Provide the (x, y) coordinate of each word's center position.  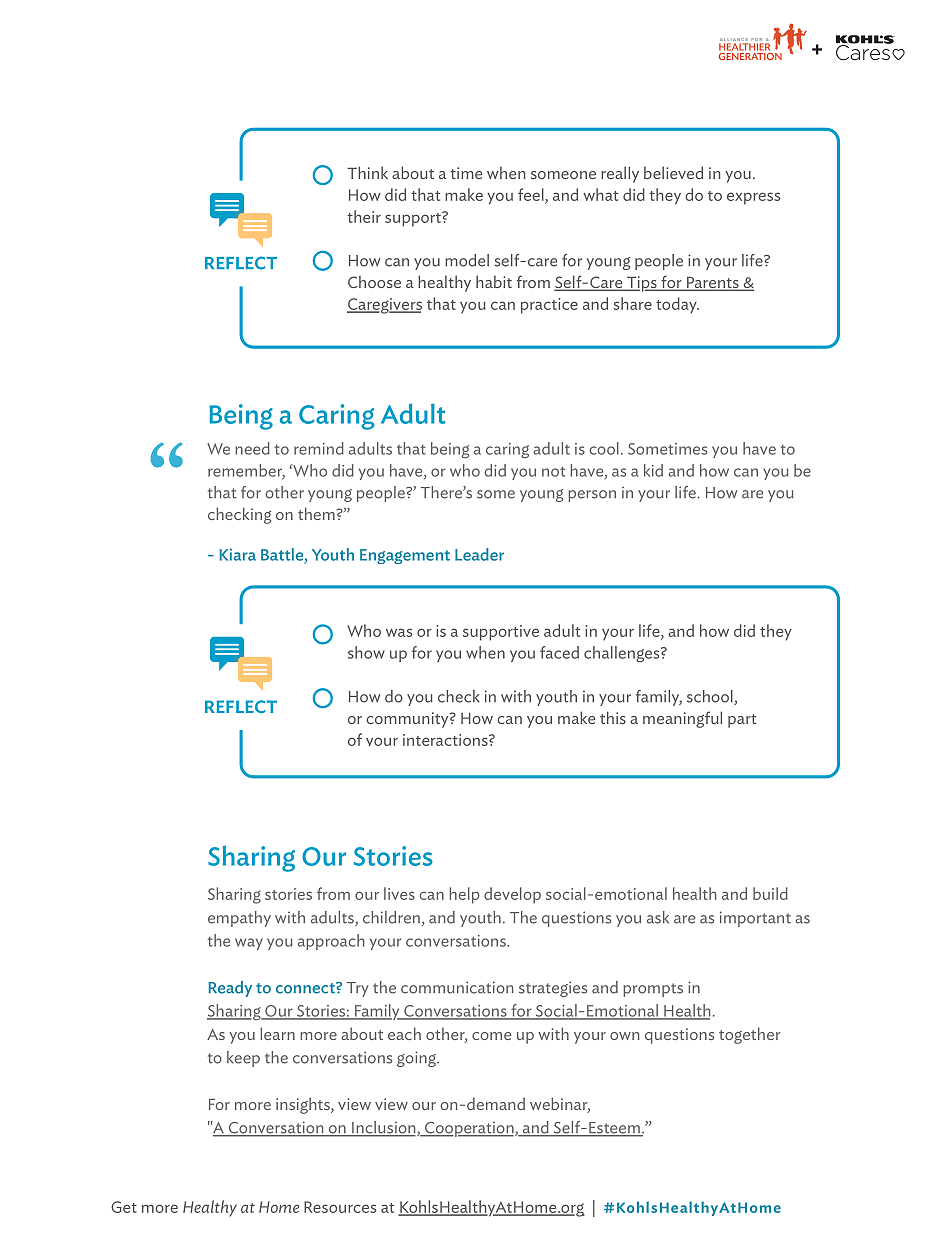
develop (512, 895)
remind (319, 448)
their (364, 216)
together (750, 1035)
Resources (340, 1207)
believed (673, 172)
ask (658, 917)
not (553, 471)
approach (331, 942)
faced (559, 652)
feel (532, 196)
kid (653, 470)
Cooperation (469, 1129)
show (366, 652)
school (711, 697)
